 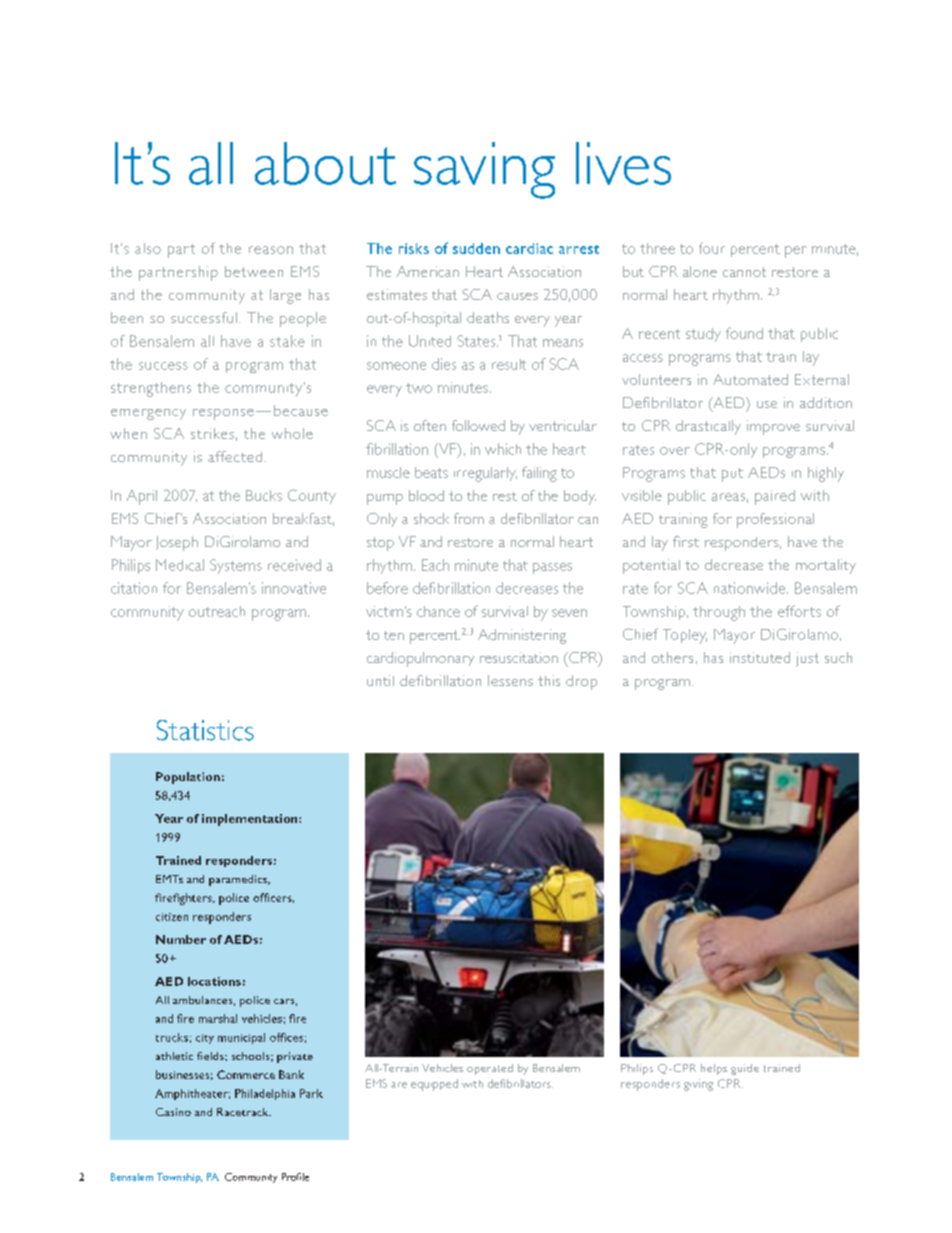 What do you see at coordinates (760, 657) in the screenshot?
I see `instituted` at bounding box center [760, 657].
